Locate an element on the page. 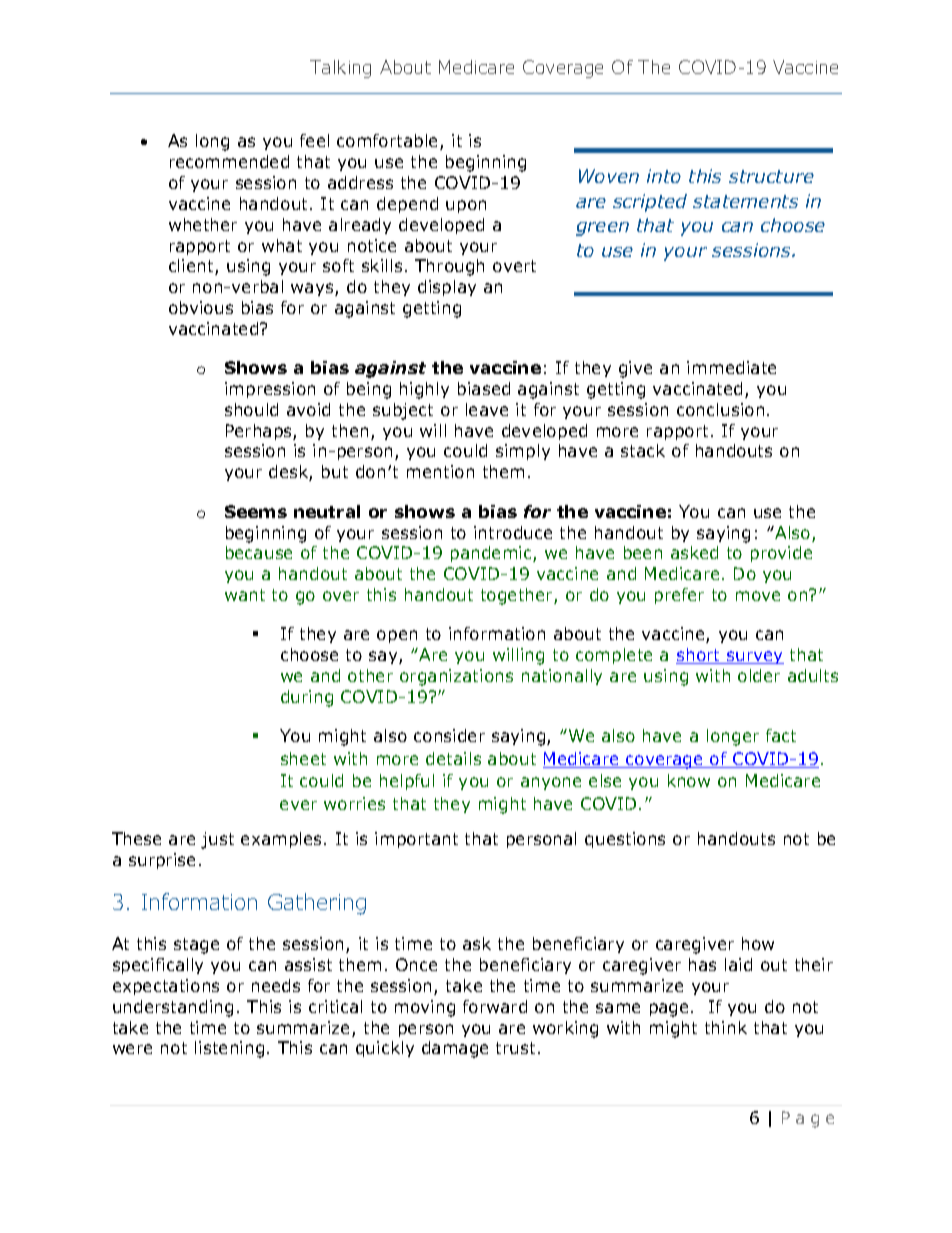 This page has height=1233, width=952. because is located at coordinates (259, 552).
